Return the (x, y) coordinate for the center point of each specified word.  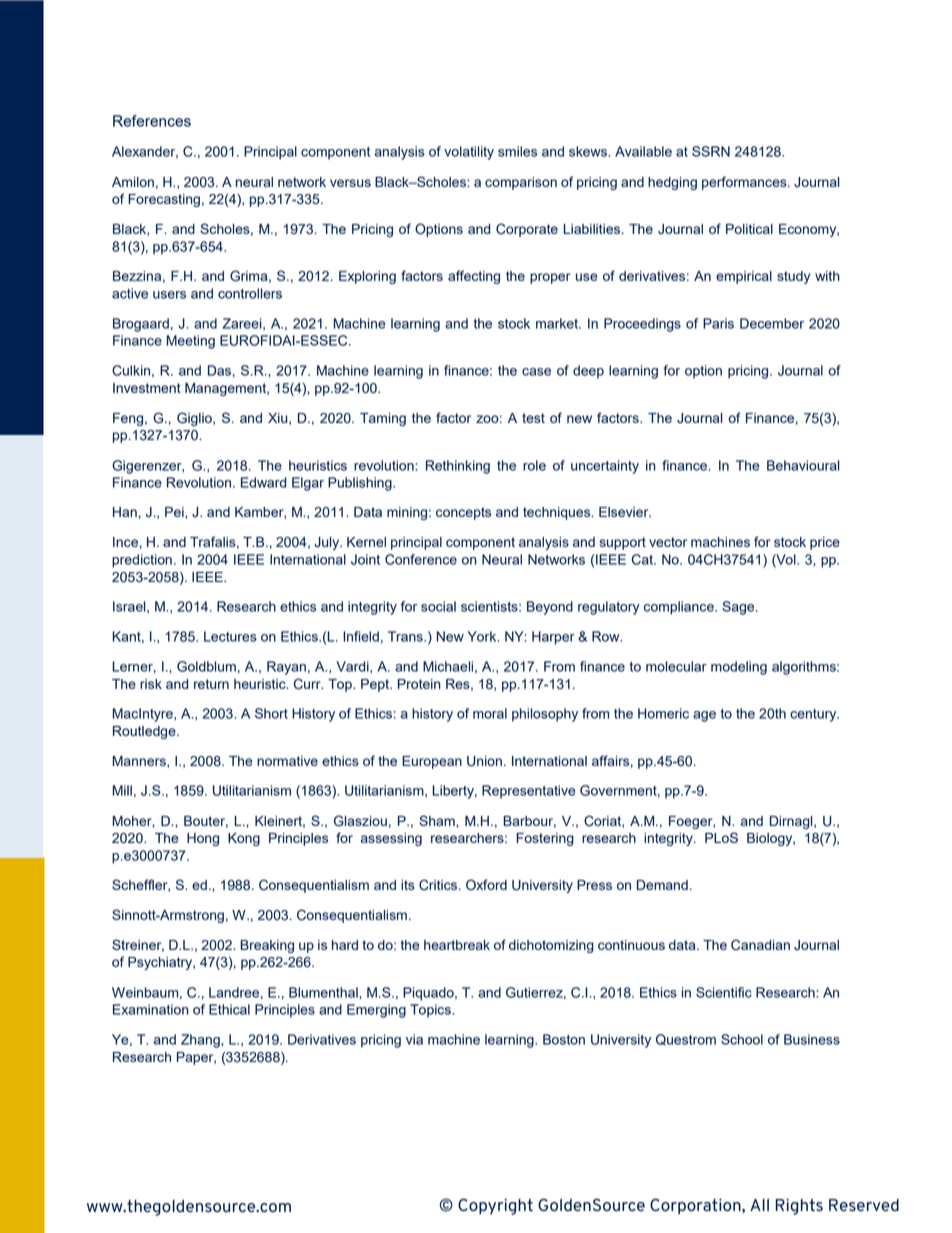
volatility (469, 153)
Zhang (201, 1041)
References (152, 121)
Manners (140, 762)
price (825, 543)
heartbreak (457, 945)
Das (219, 370)
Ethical (229, 1009)
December (772, 323)
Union (484, 761)
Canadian (760, 945)
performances (745, 183)
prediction (142, 561)
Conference (421, 559)
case (536, 372)
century (814, 715)
